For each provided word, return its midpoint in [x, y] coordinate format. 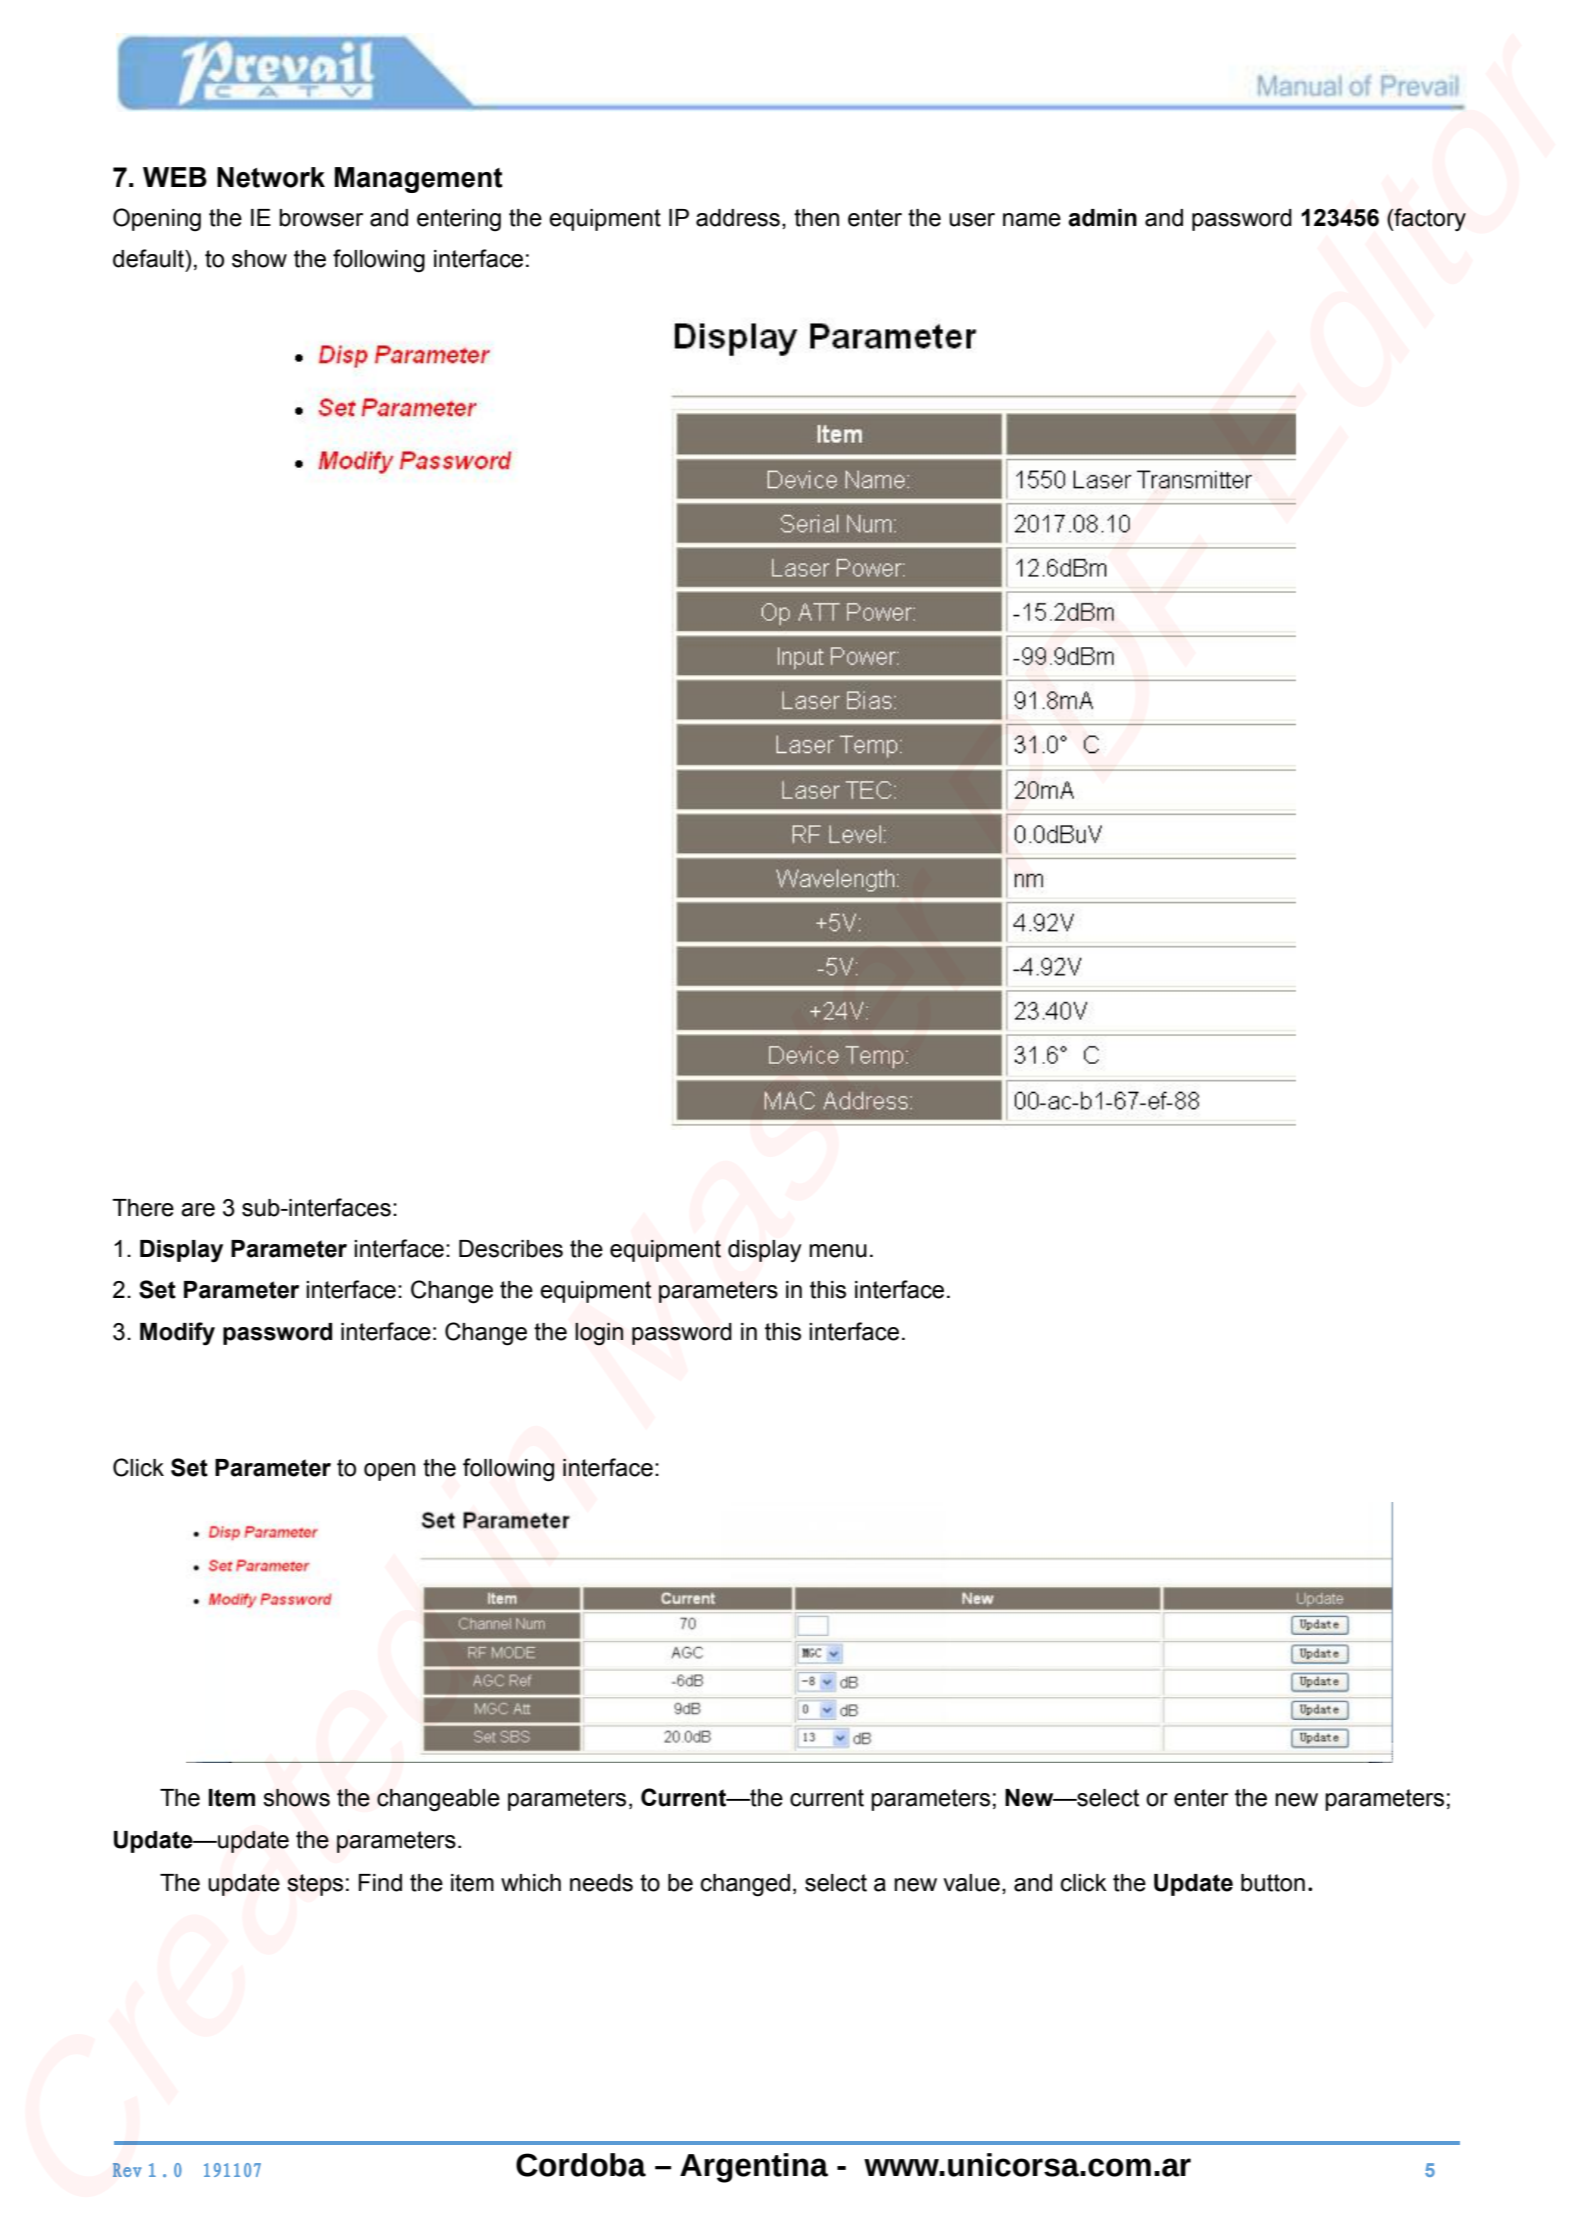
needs [601, 1883]
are [198, 1210]
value [971, 1883]
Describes [511, 1249]
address [738, 218]
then [816, 218]
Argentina [754, 2168]
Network [271, 177]
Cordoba [581, 2165]
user [972, 220]
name [1032, 220]
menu [838, 1251]
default [149, 258]
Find [380, 1883]
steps [315, 1885]
